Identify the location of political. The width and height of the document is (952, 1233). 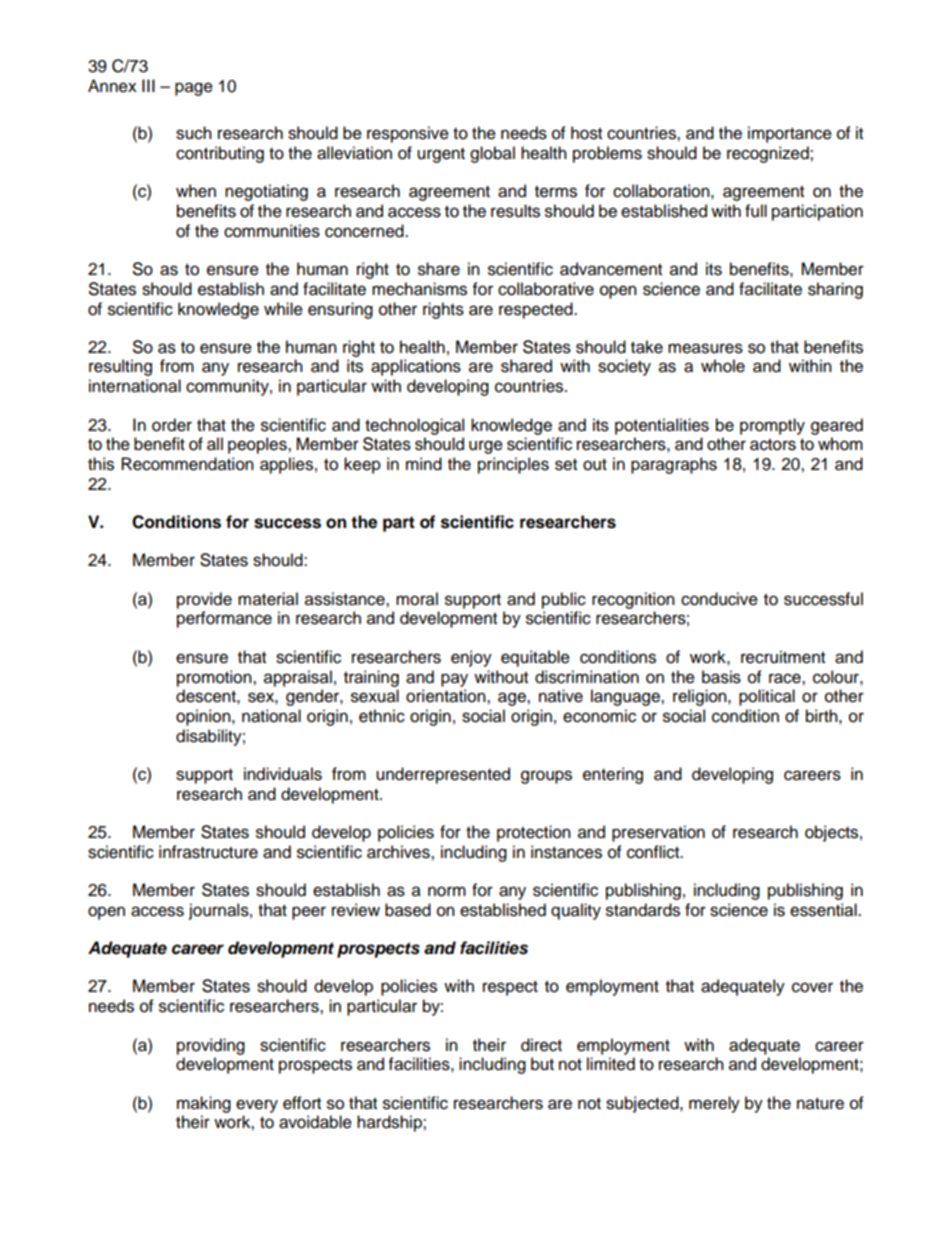
(767, 697).
